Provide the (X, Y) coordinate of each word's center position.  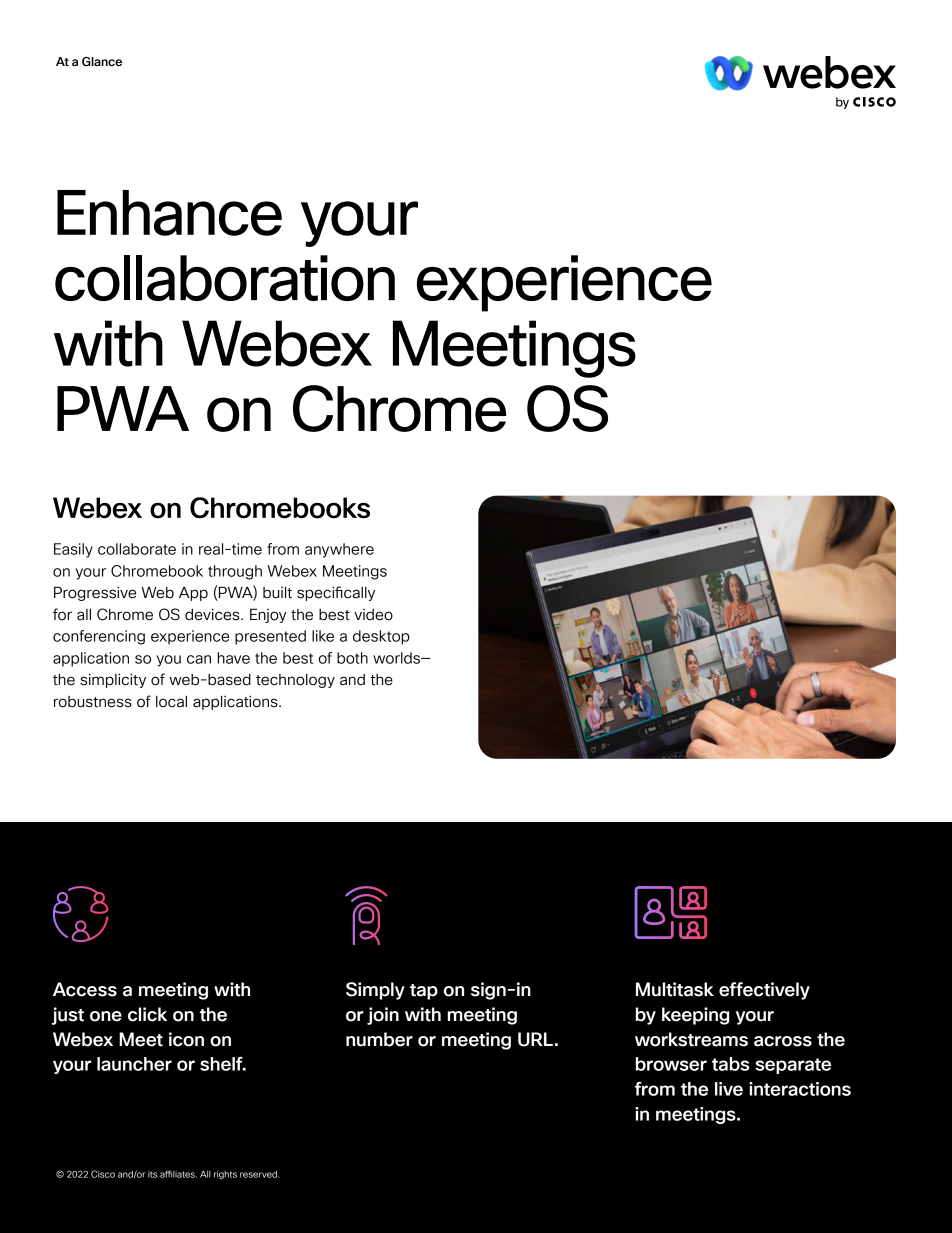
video (373, 615)
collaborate (137, 549)
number (379, 1039)
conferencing (99, 637)
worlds (398, 658)
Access (85, 989)
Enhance (169, 213)
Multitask (675, 989)
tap (424, 992)
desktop (381, 637)
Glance (102, 61)
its (152, 1174)
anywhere (339, 550)
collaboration (225, 278)
